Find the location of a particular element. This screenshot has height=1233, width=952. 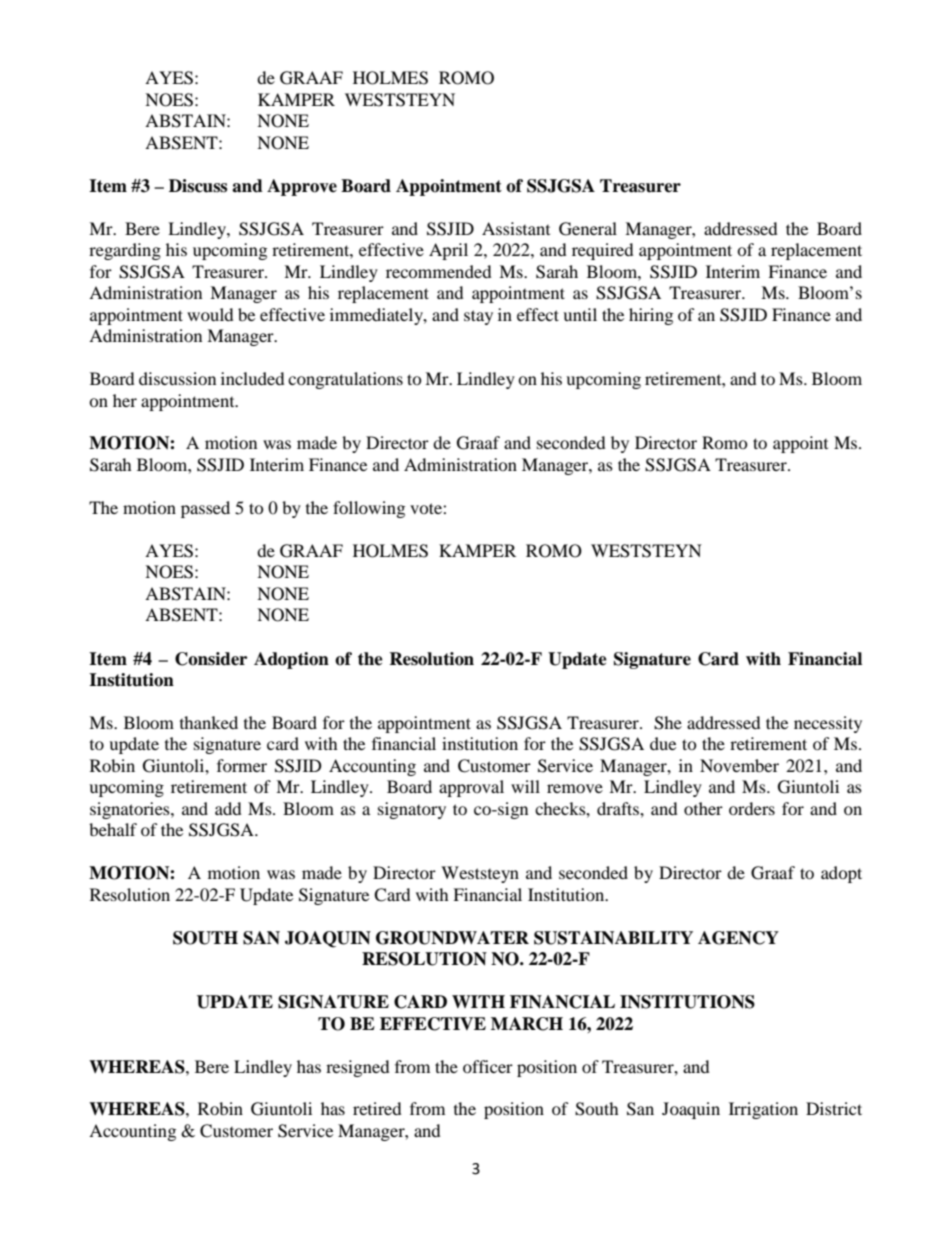

required is located at coordinates (603, 251).
